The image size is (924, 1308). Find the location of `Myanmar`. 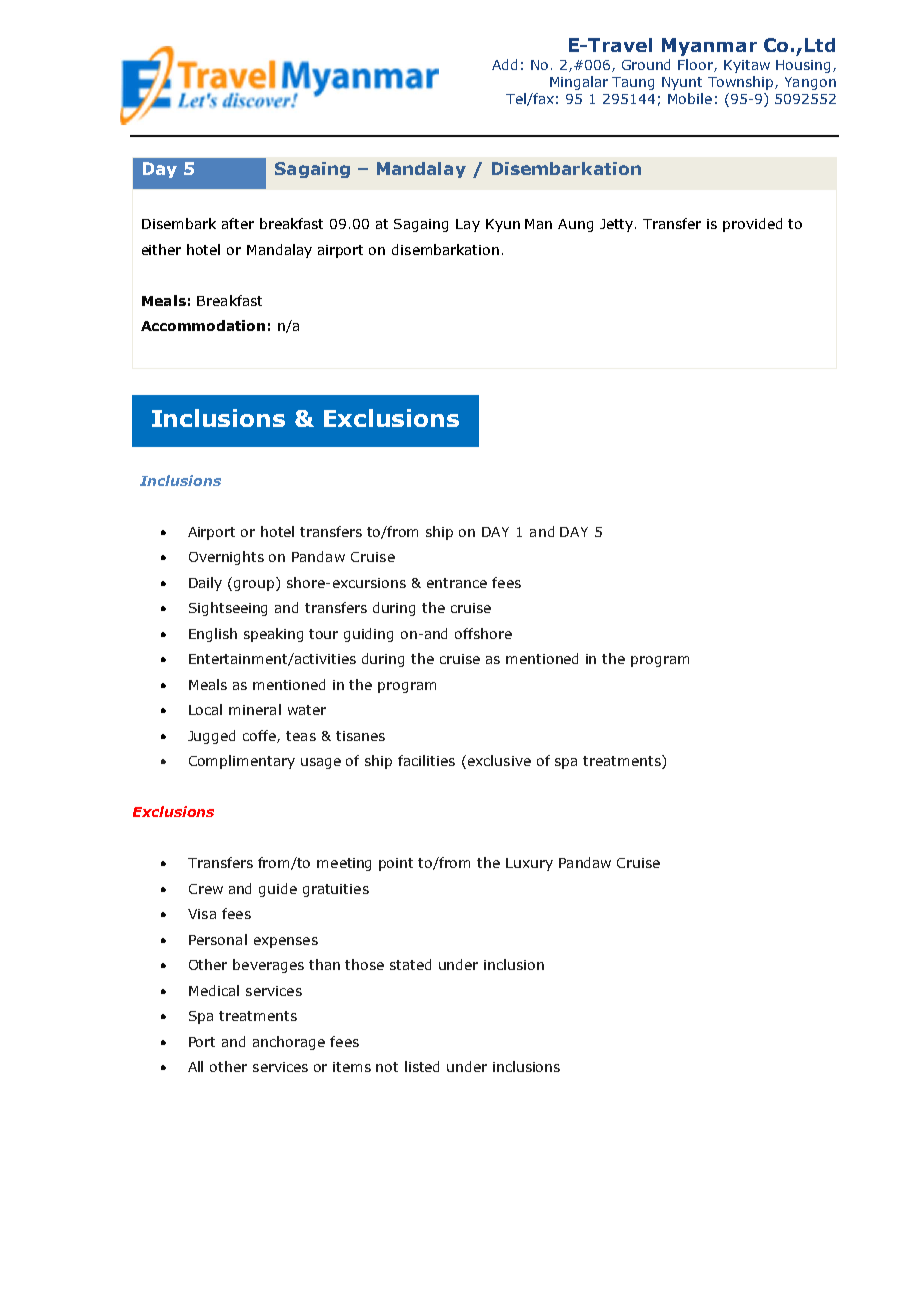

Myanmar is located at coordinates (709, 47).
